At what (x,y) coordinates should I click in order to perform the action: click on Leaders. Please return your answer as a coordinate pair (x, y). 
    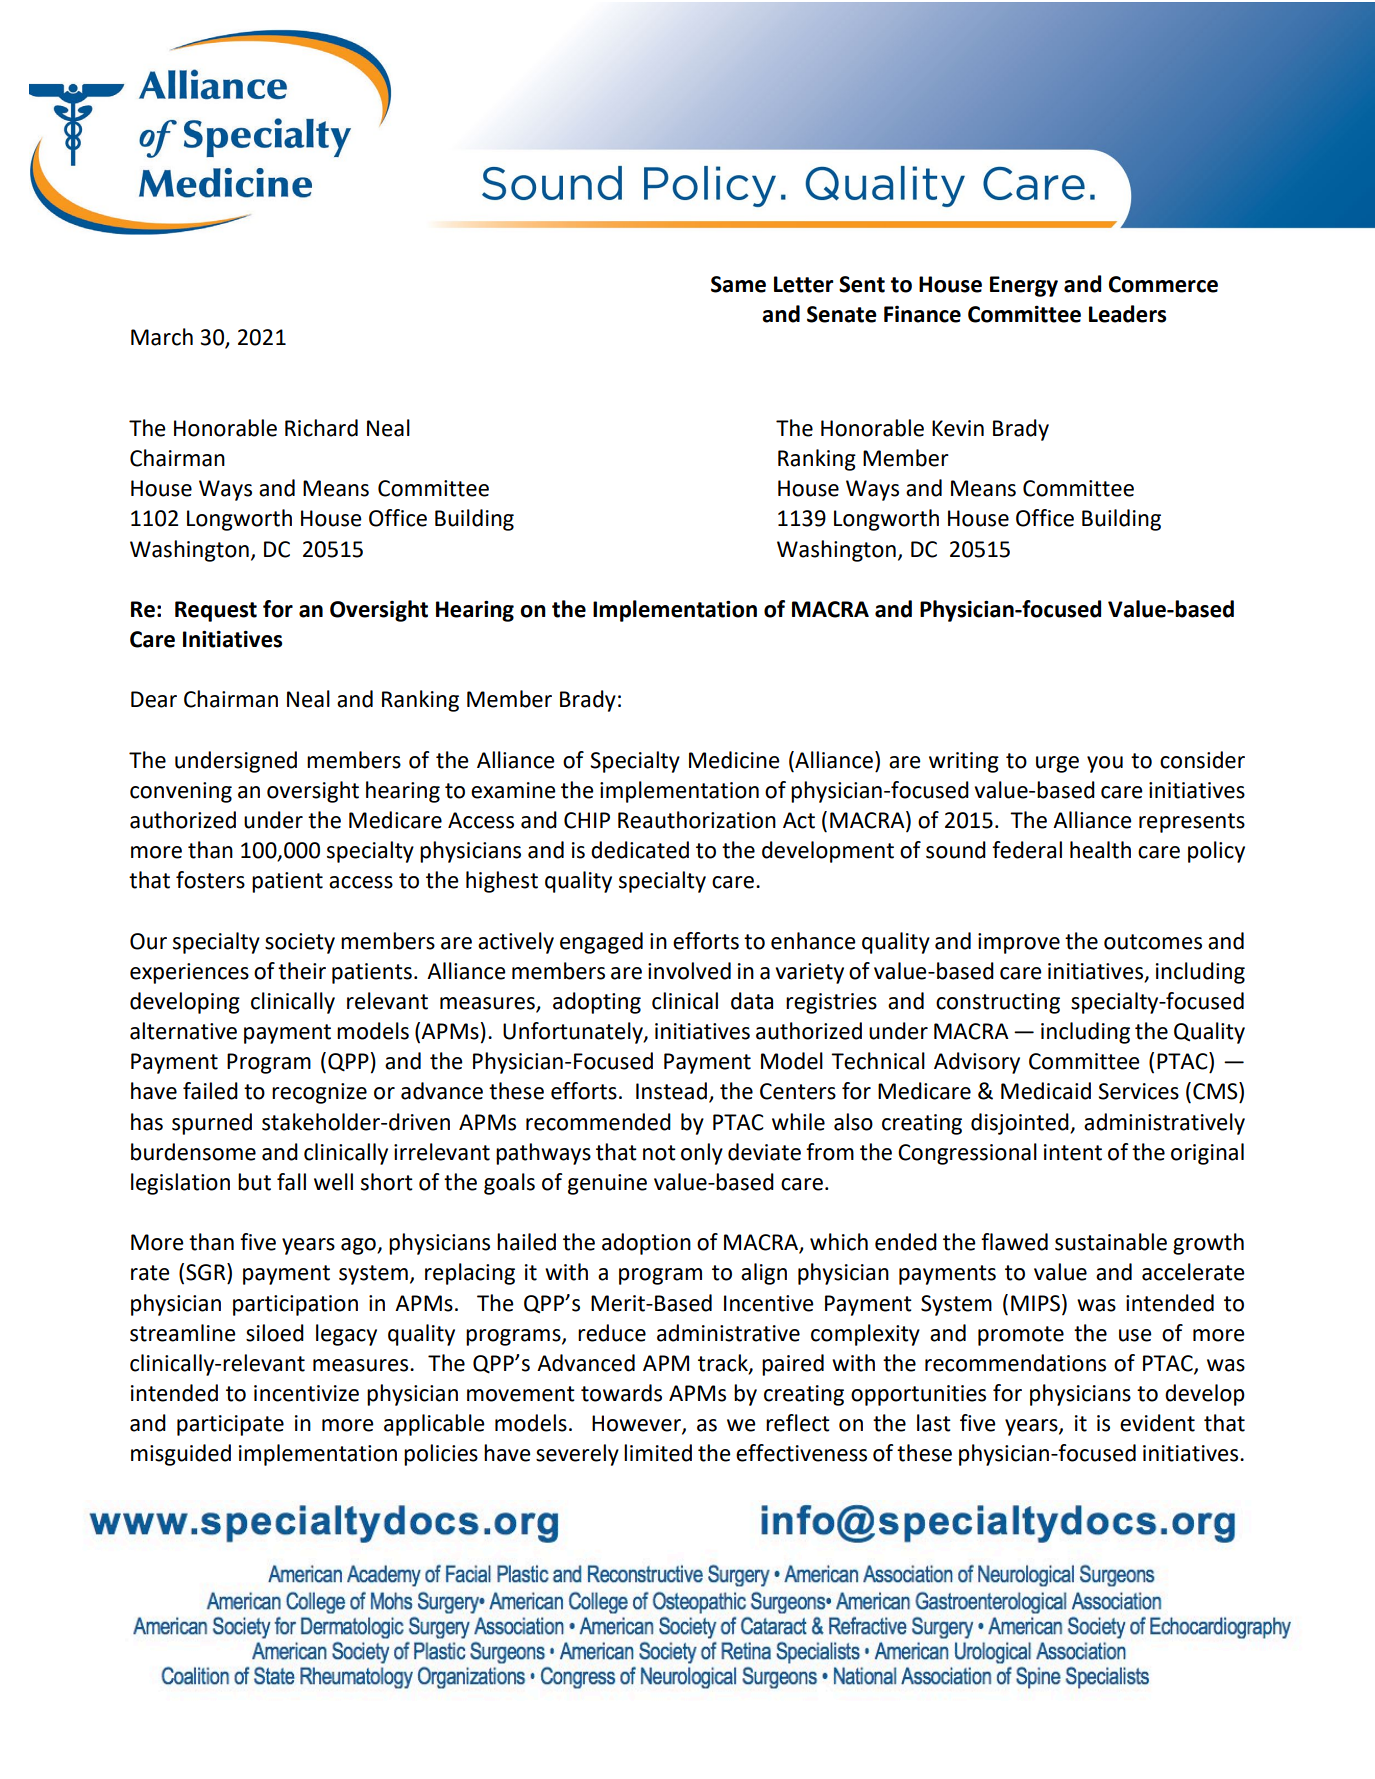
    Looking at the image, I should click on (1128, 314).
